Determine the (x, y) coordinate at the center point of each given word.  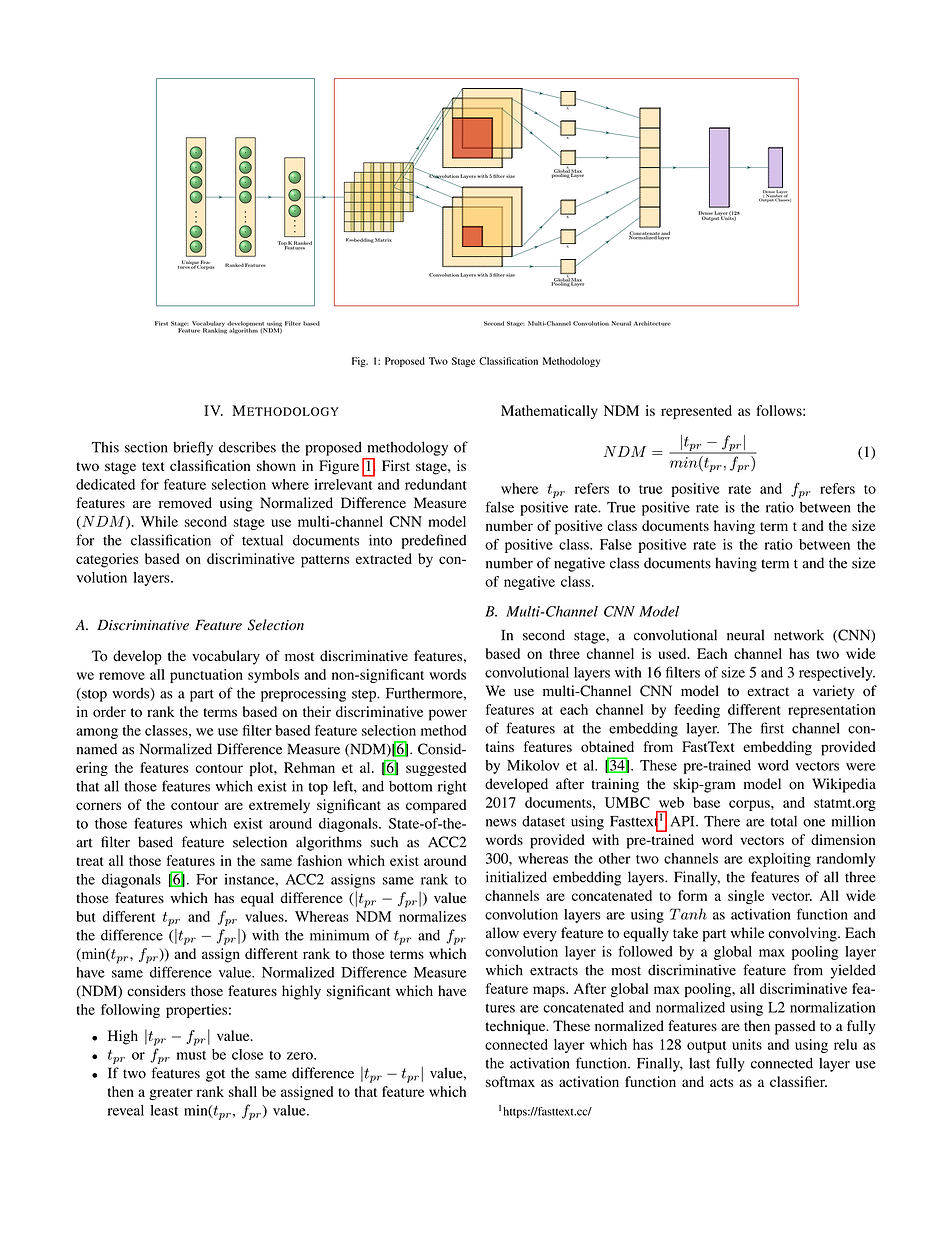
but (85, 916)
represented (696, 412)
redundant (436, 484)
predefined (434, 541)
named (97, 749)
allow (502, 933)
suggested (436, 769)
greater (171, 1094)
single (746, 897)
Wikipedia (844, 785)
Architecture (652, 323)
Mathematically (549, 412)
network (799, 635)
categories (107, 560)
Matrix (383, 240)
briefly (193, 448)
